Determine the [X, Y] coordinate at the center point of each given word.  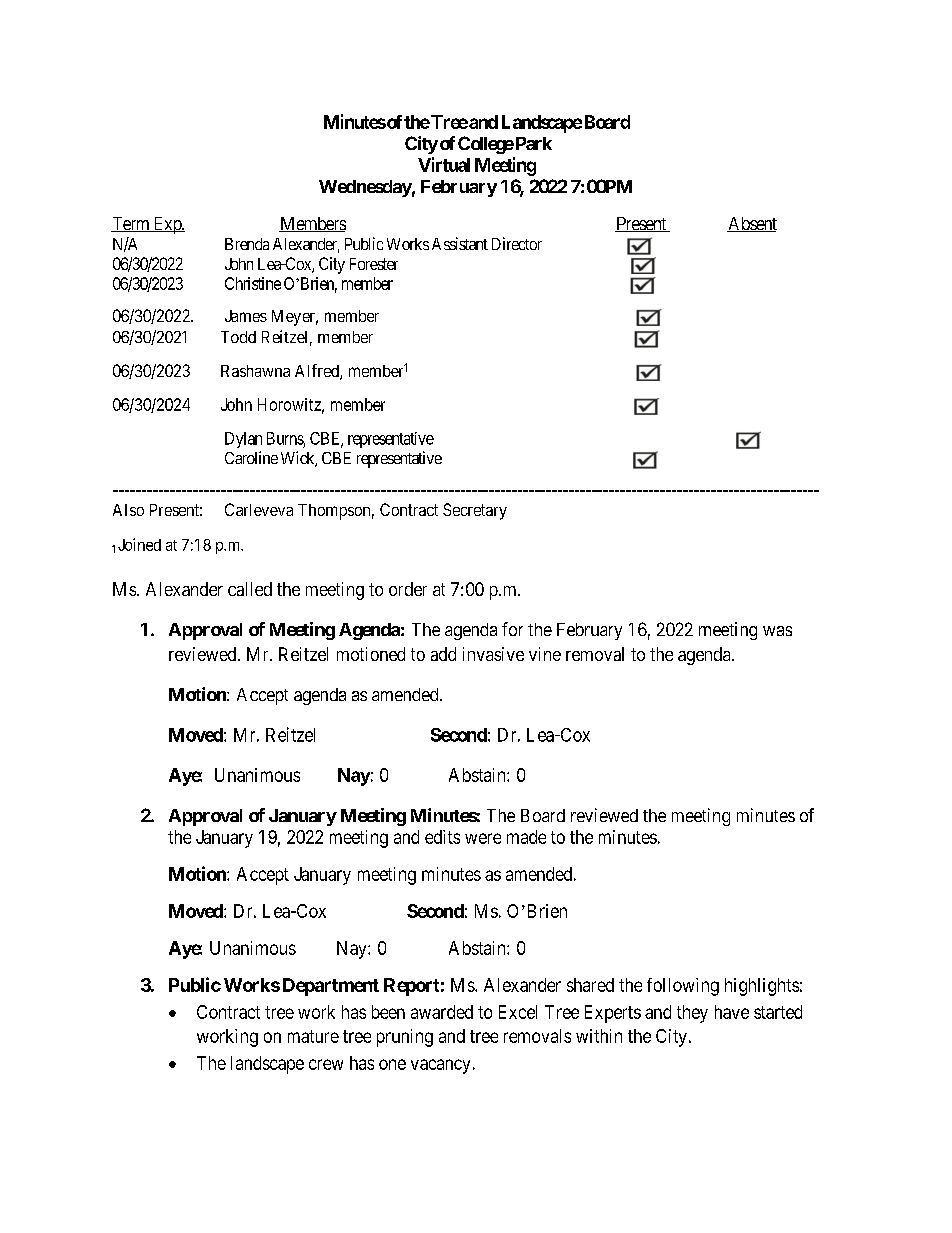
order [408, 589]
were [483, 838]
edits [442, 837]
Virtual [444, 164]
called [250, 589]
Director [517, 243]
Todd [238, 337]
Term [131, 224]
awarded [442, 1012]
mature [313, 1036]
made [526, 837]
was [777, 631]
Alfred [318, 372]
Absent [752, 224]
